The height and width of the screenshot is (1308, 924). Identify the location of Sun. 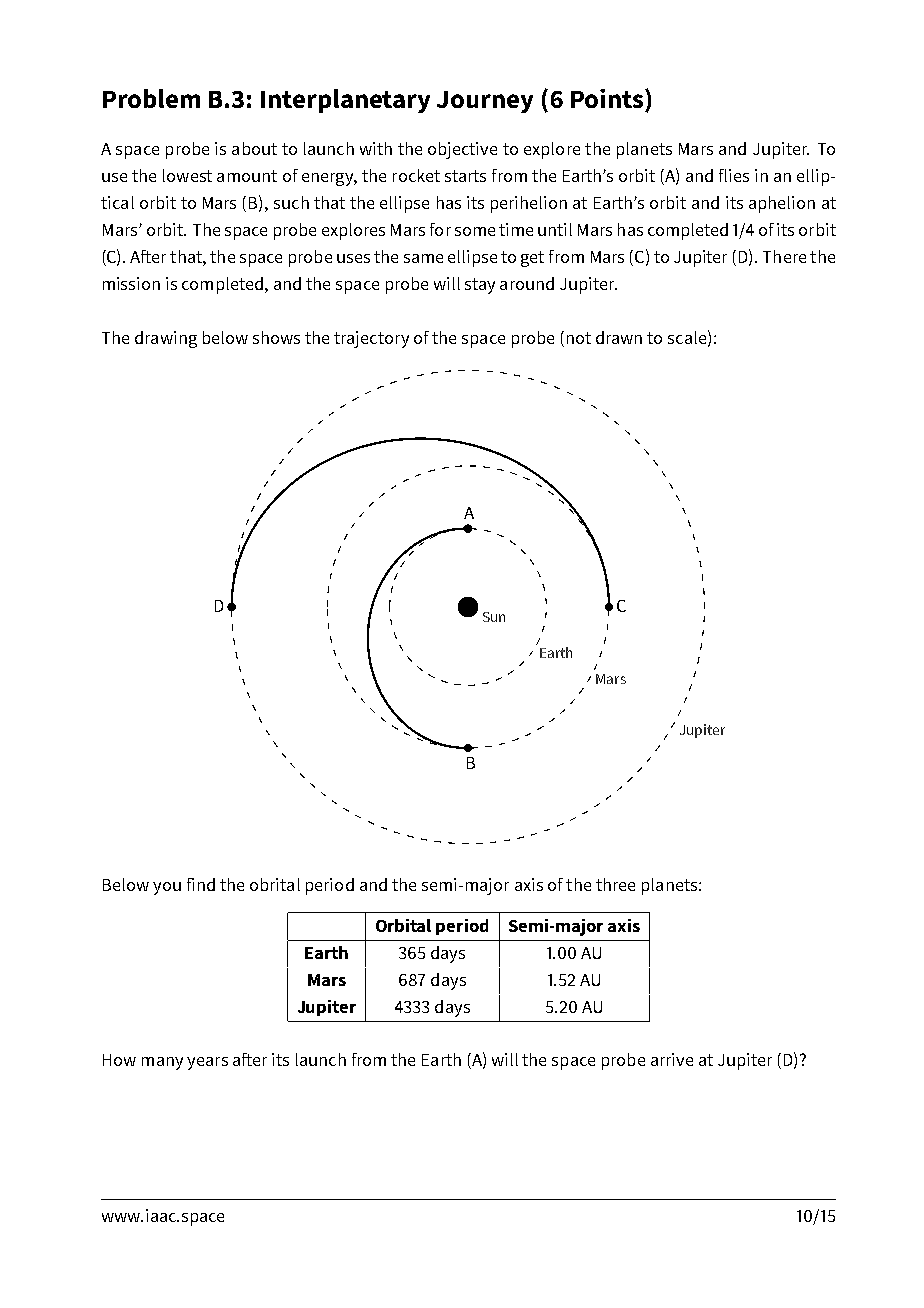
(494, 617).
